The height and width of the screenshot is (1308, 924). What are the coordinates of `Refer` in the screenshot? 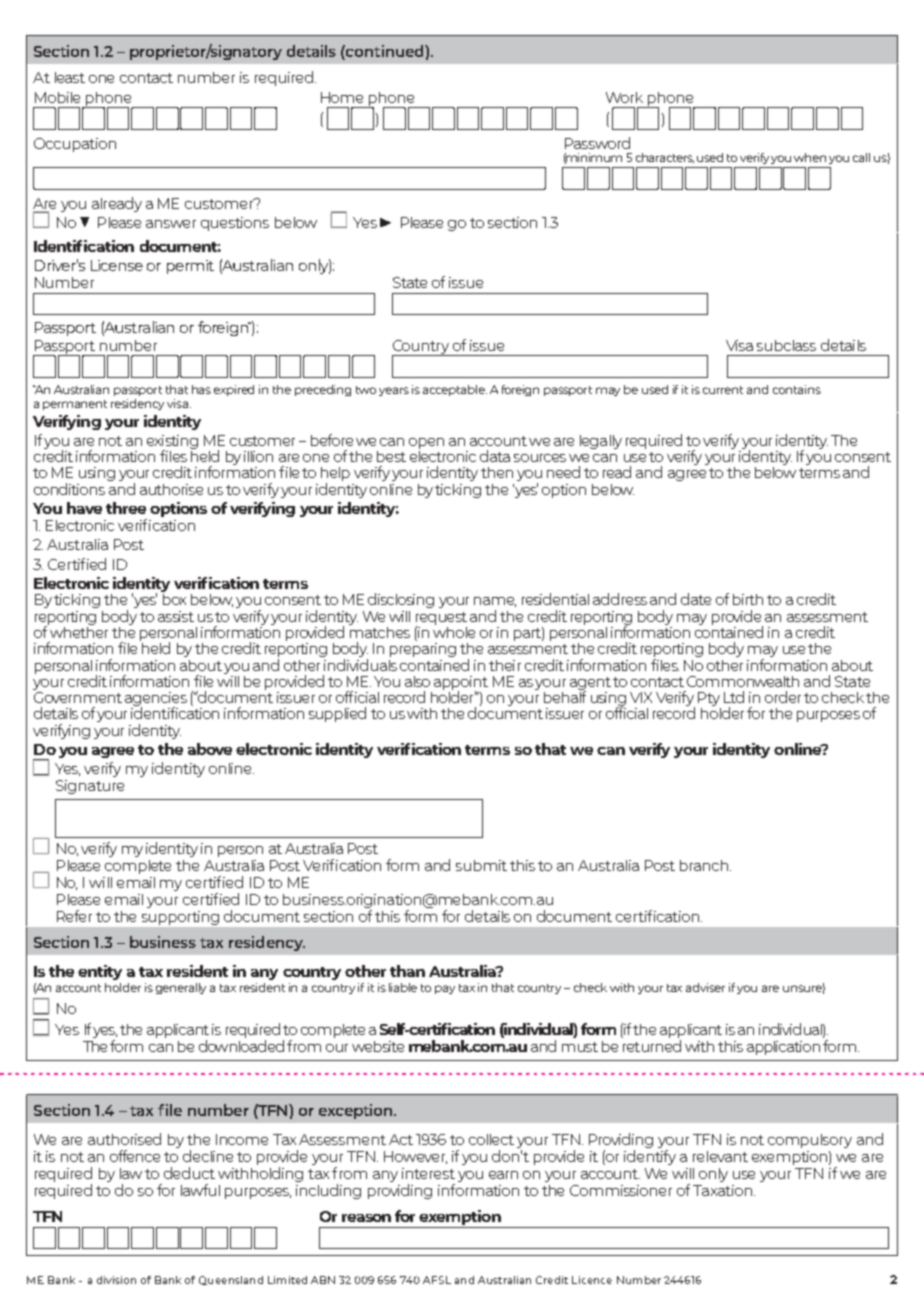 It's located at (74, 916).
